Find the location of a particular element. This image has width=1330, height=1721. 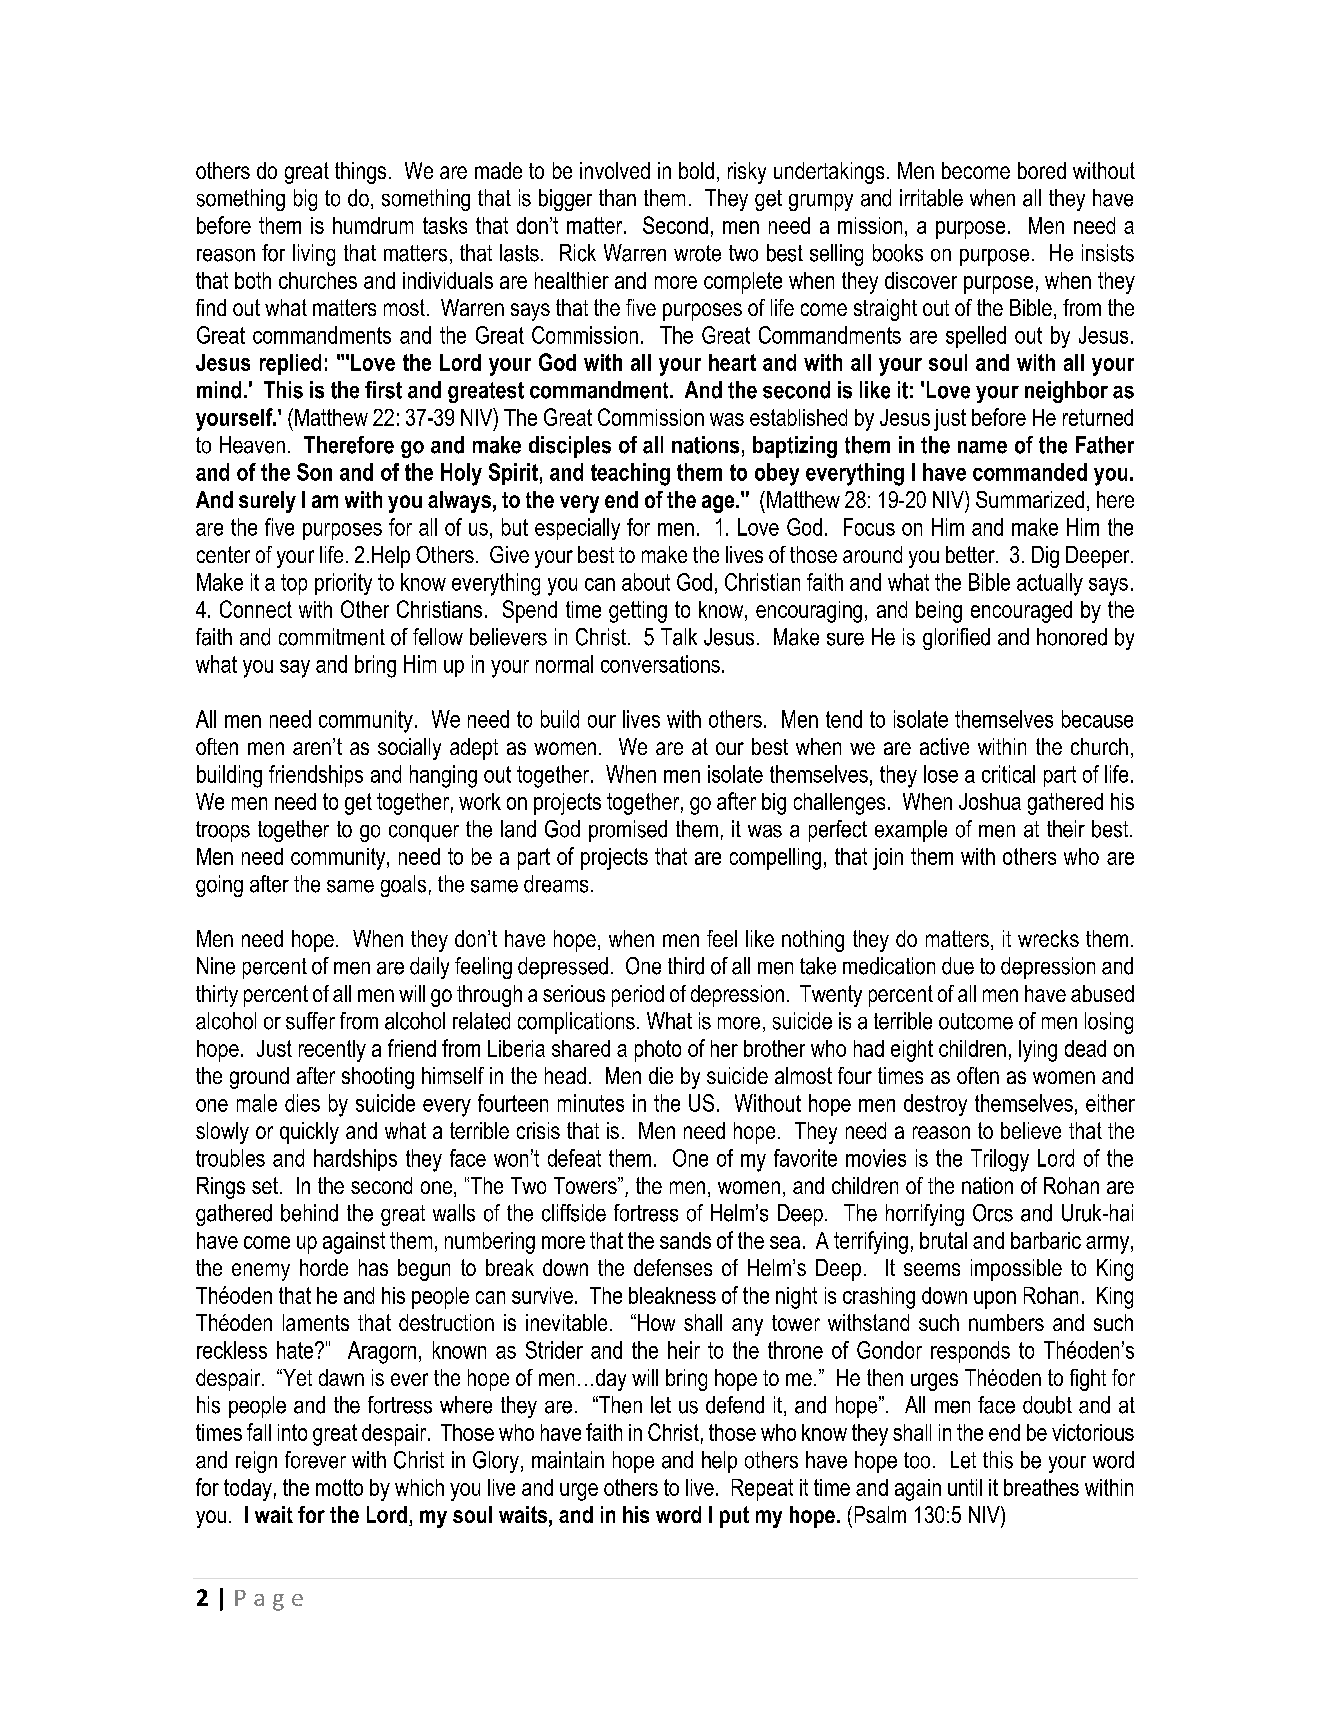

motto is located at coordinates (339, 1487).
